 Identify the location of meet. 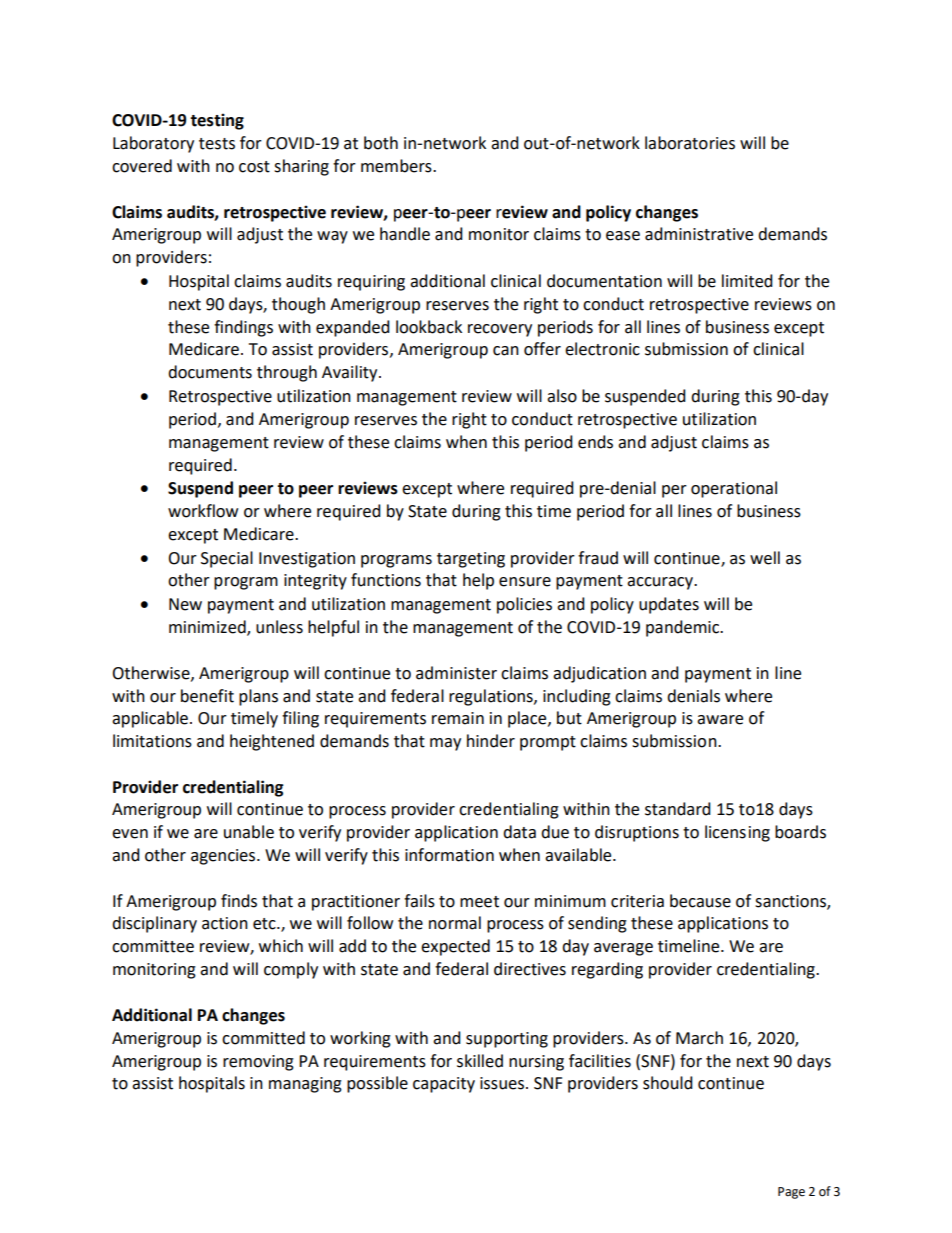
(479, 902).
